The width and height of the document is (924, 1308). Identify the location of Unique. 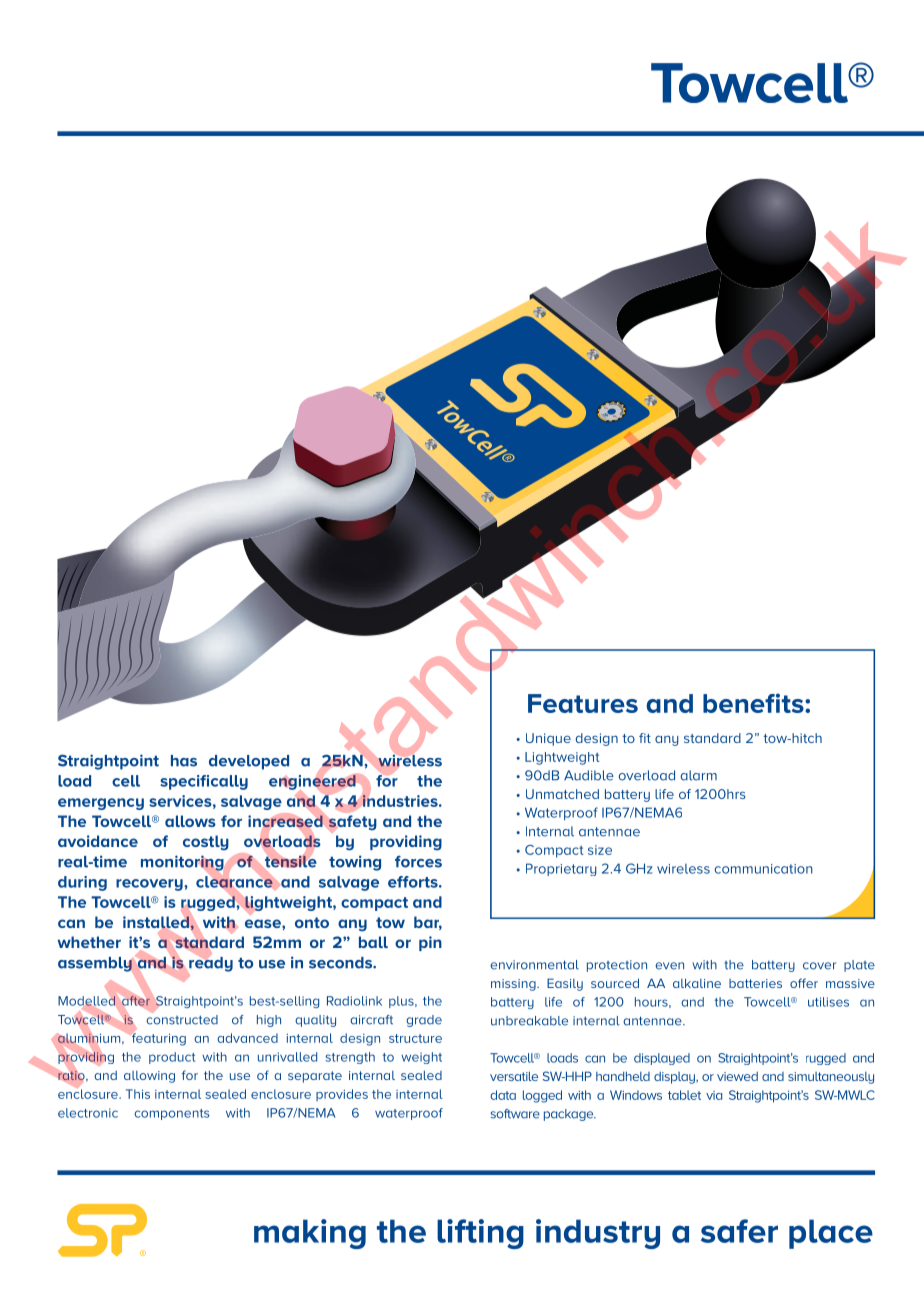
(548, 739).
